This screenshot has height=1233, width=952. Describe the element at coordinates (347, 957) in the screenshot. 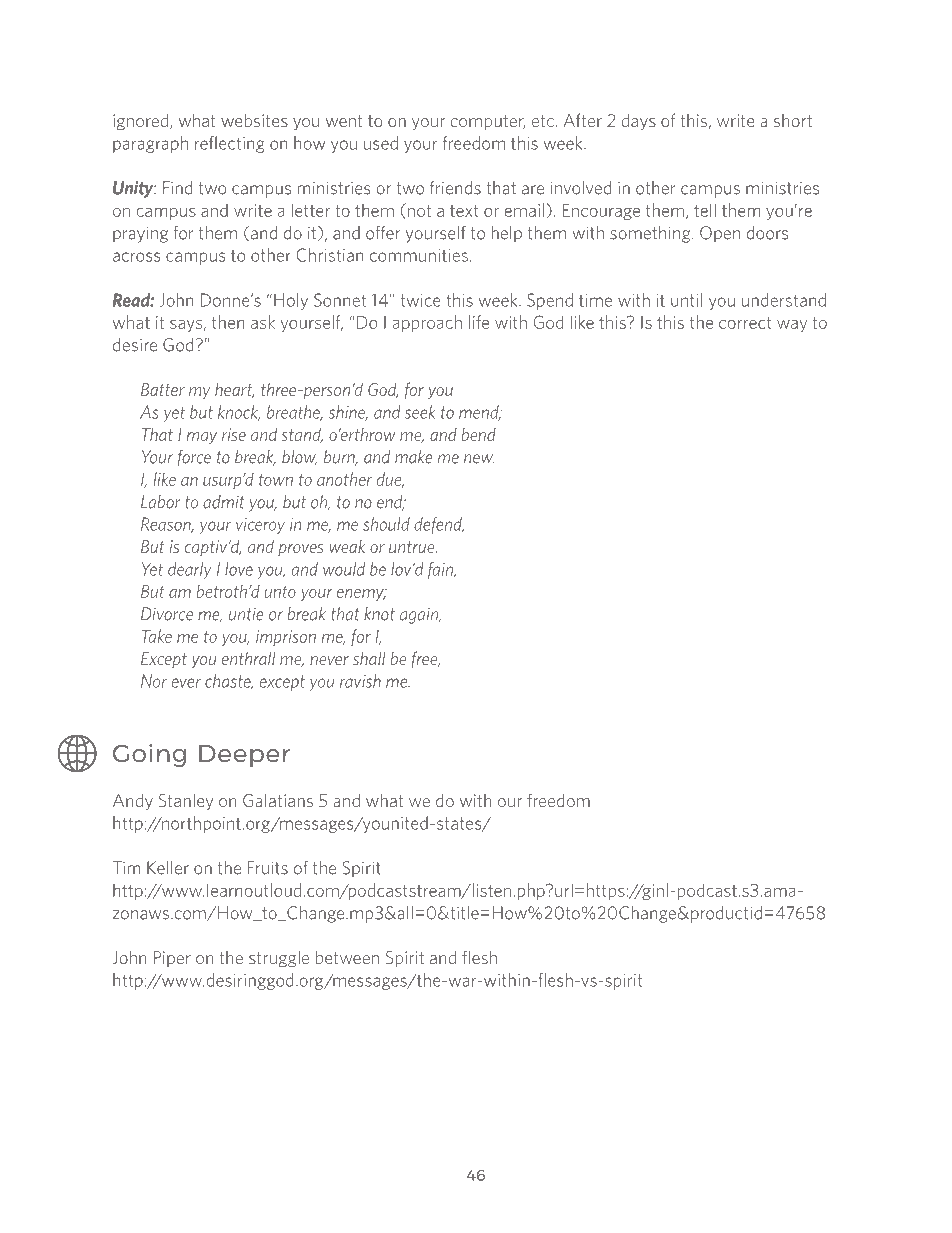

I see `between` at that location.
